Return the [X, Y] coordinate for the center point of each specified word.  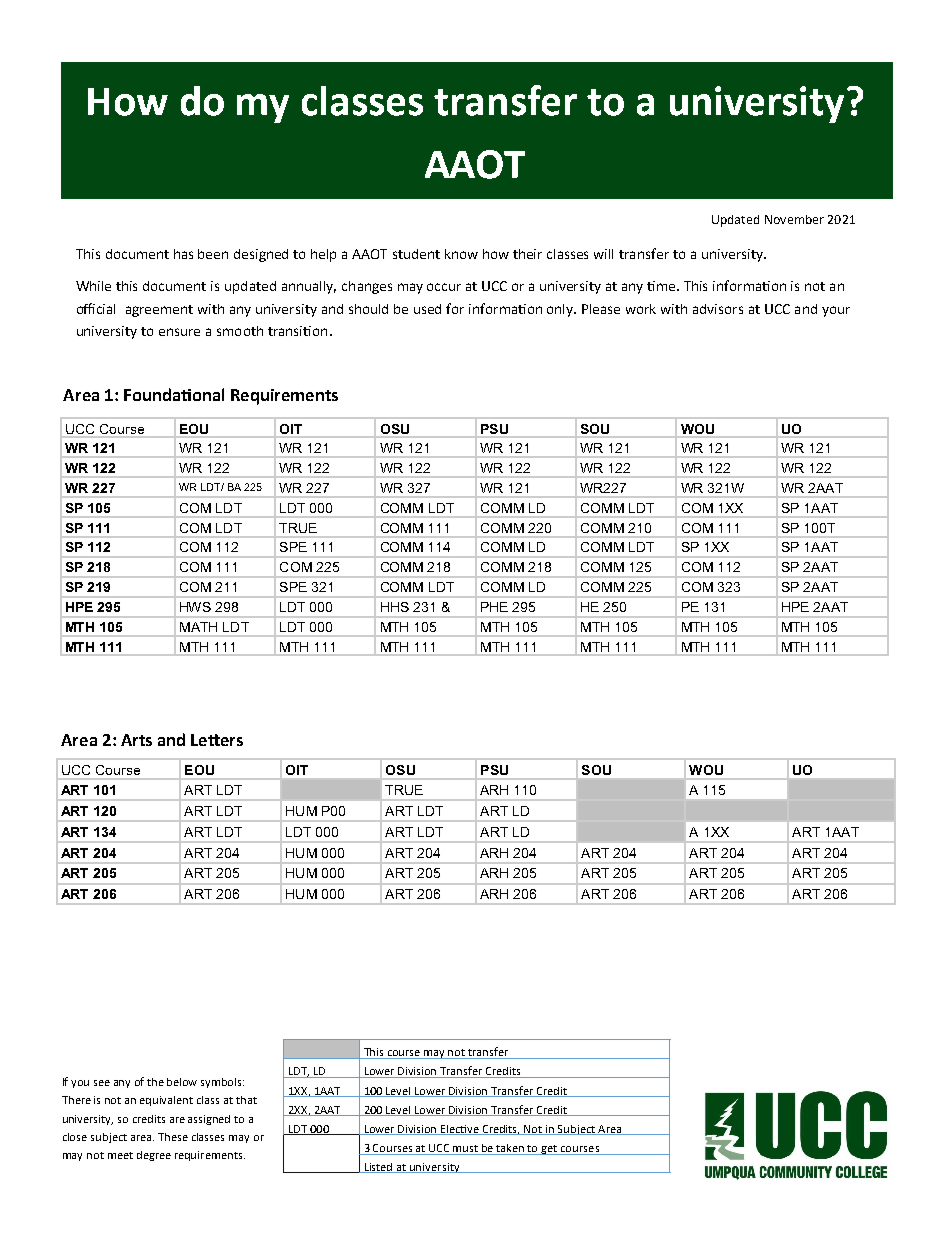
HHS [395, 607]
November [794, 219]
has [183, 254]
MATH [198, 627]
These [173, 1137]
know [461, 254]
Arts [136, 740]
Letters [217, 740]
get [550, 1150]
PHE [494, 607]
